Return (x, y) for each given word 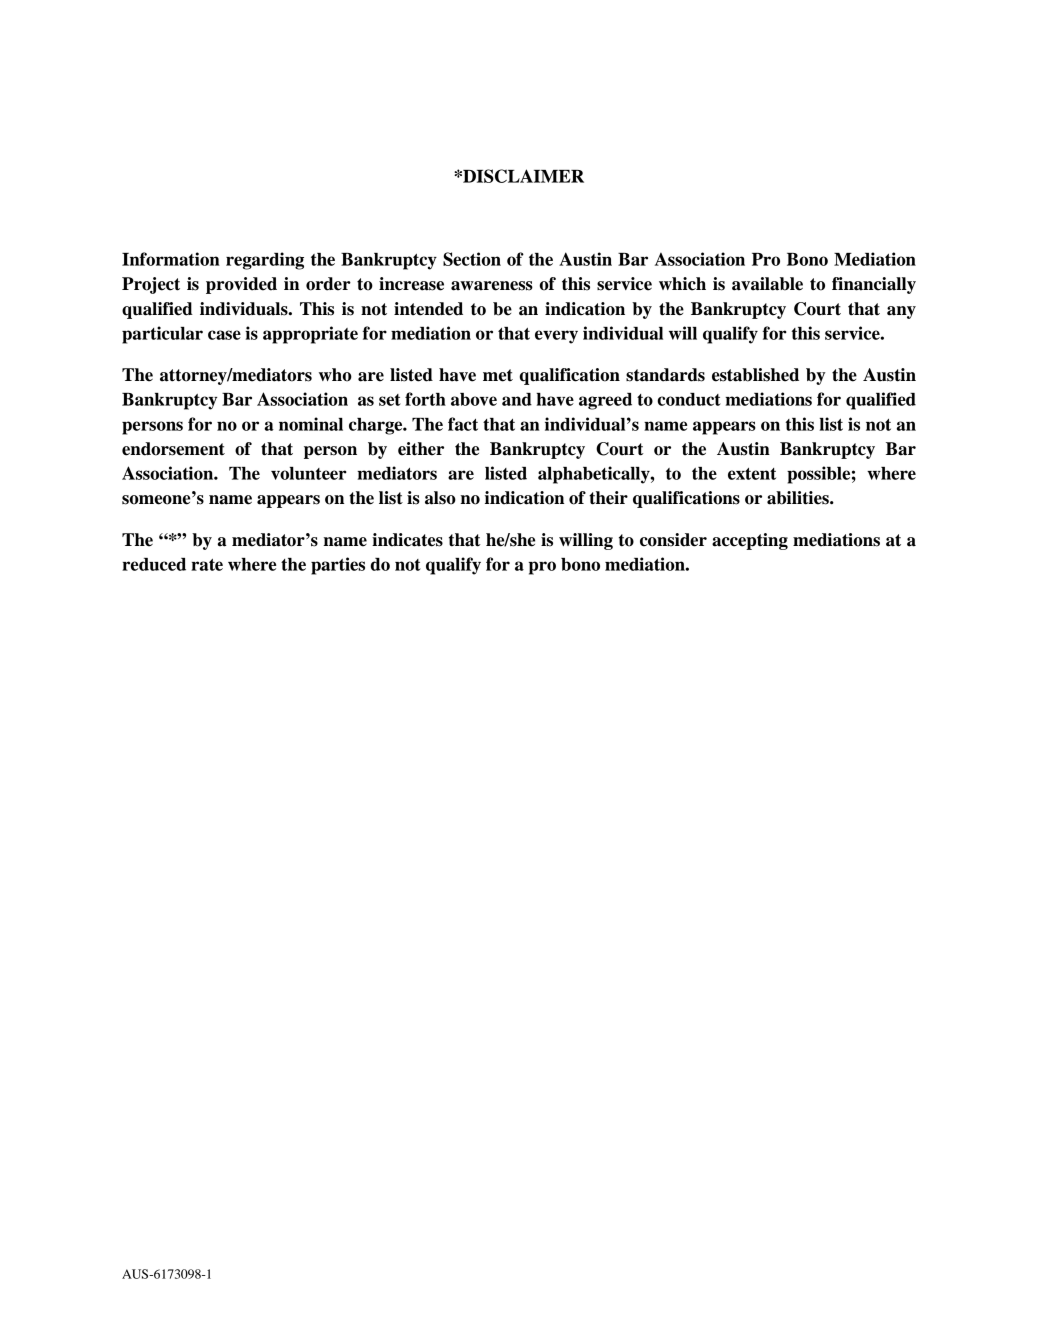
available (767, 284)
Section (472, 259)
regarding (265, 261)
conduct (689, 399)
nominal (311, 424)
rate (207, 565)
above (474, 399)
